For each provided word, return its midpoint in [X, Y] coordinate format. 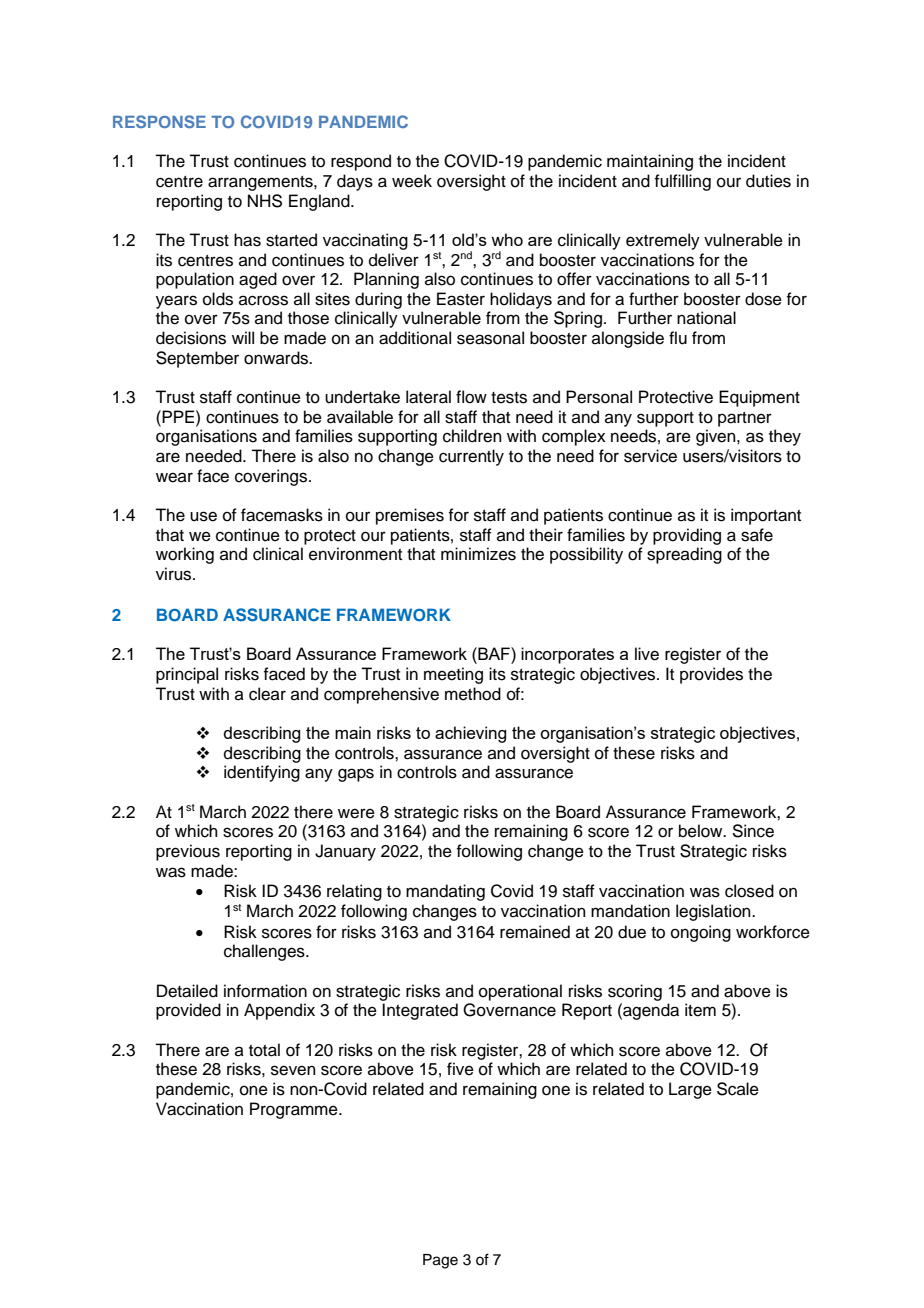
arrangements [261, 183]
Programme [295, 1110]
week [412, 181]
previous [188, 852]
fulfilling [682, 182]
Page [440, 1261]
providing [687, 536]
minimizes [478, 554]
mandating [445, 892]
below [702, 831]
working [185, 555]
